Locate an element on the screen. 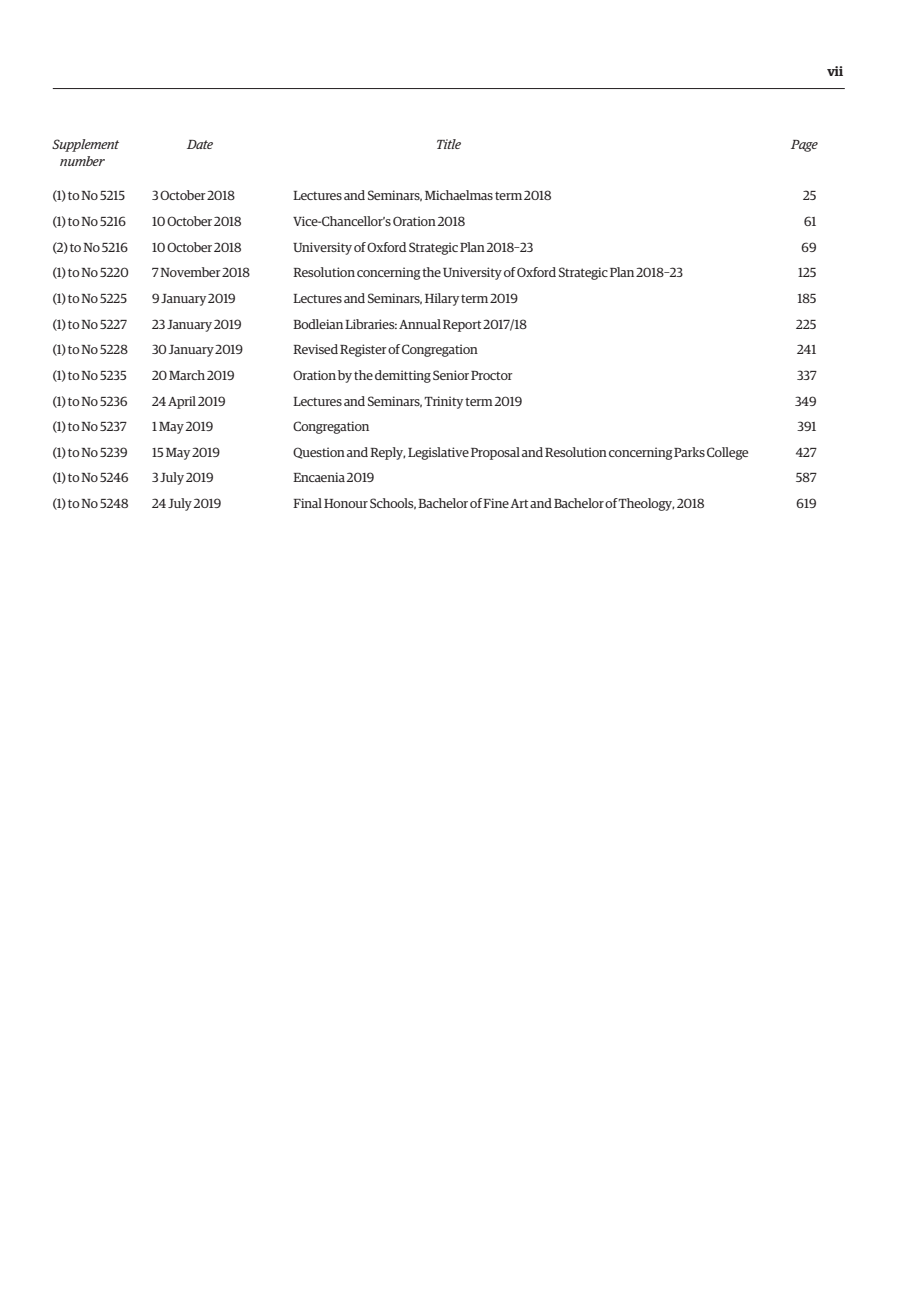 The image size is (924, 1308). number is located at coordinates (82, 161).
